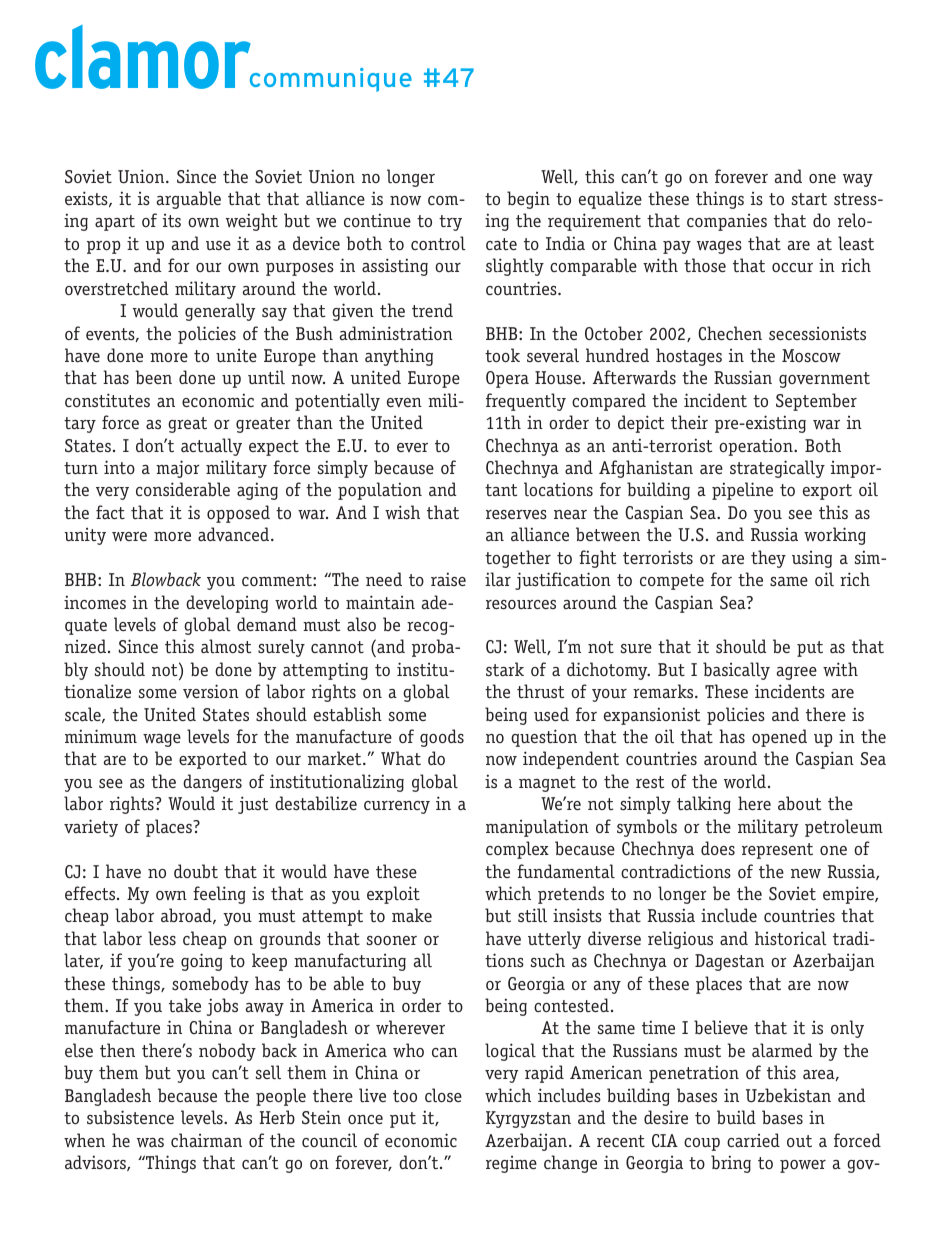 Image resolution: width=952 pixels, height=1233 pixels. What do you see at coordinates (150, 1143) in the image?
I see `was` at bounding box center [150, 1143].
